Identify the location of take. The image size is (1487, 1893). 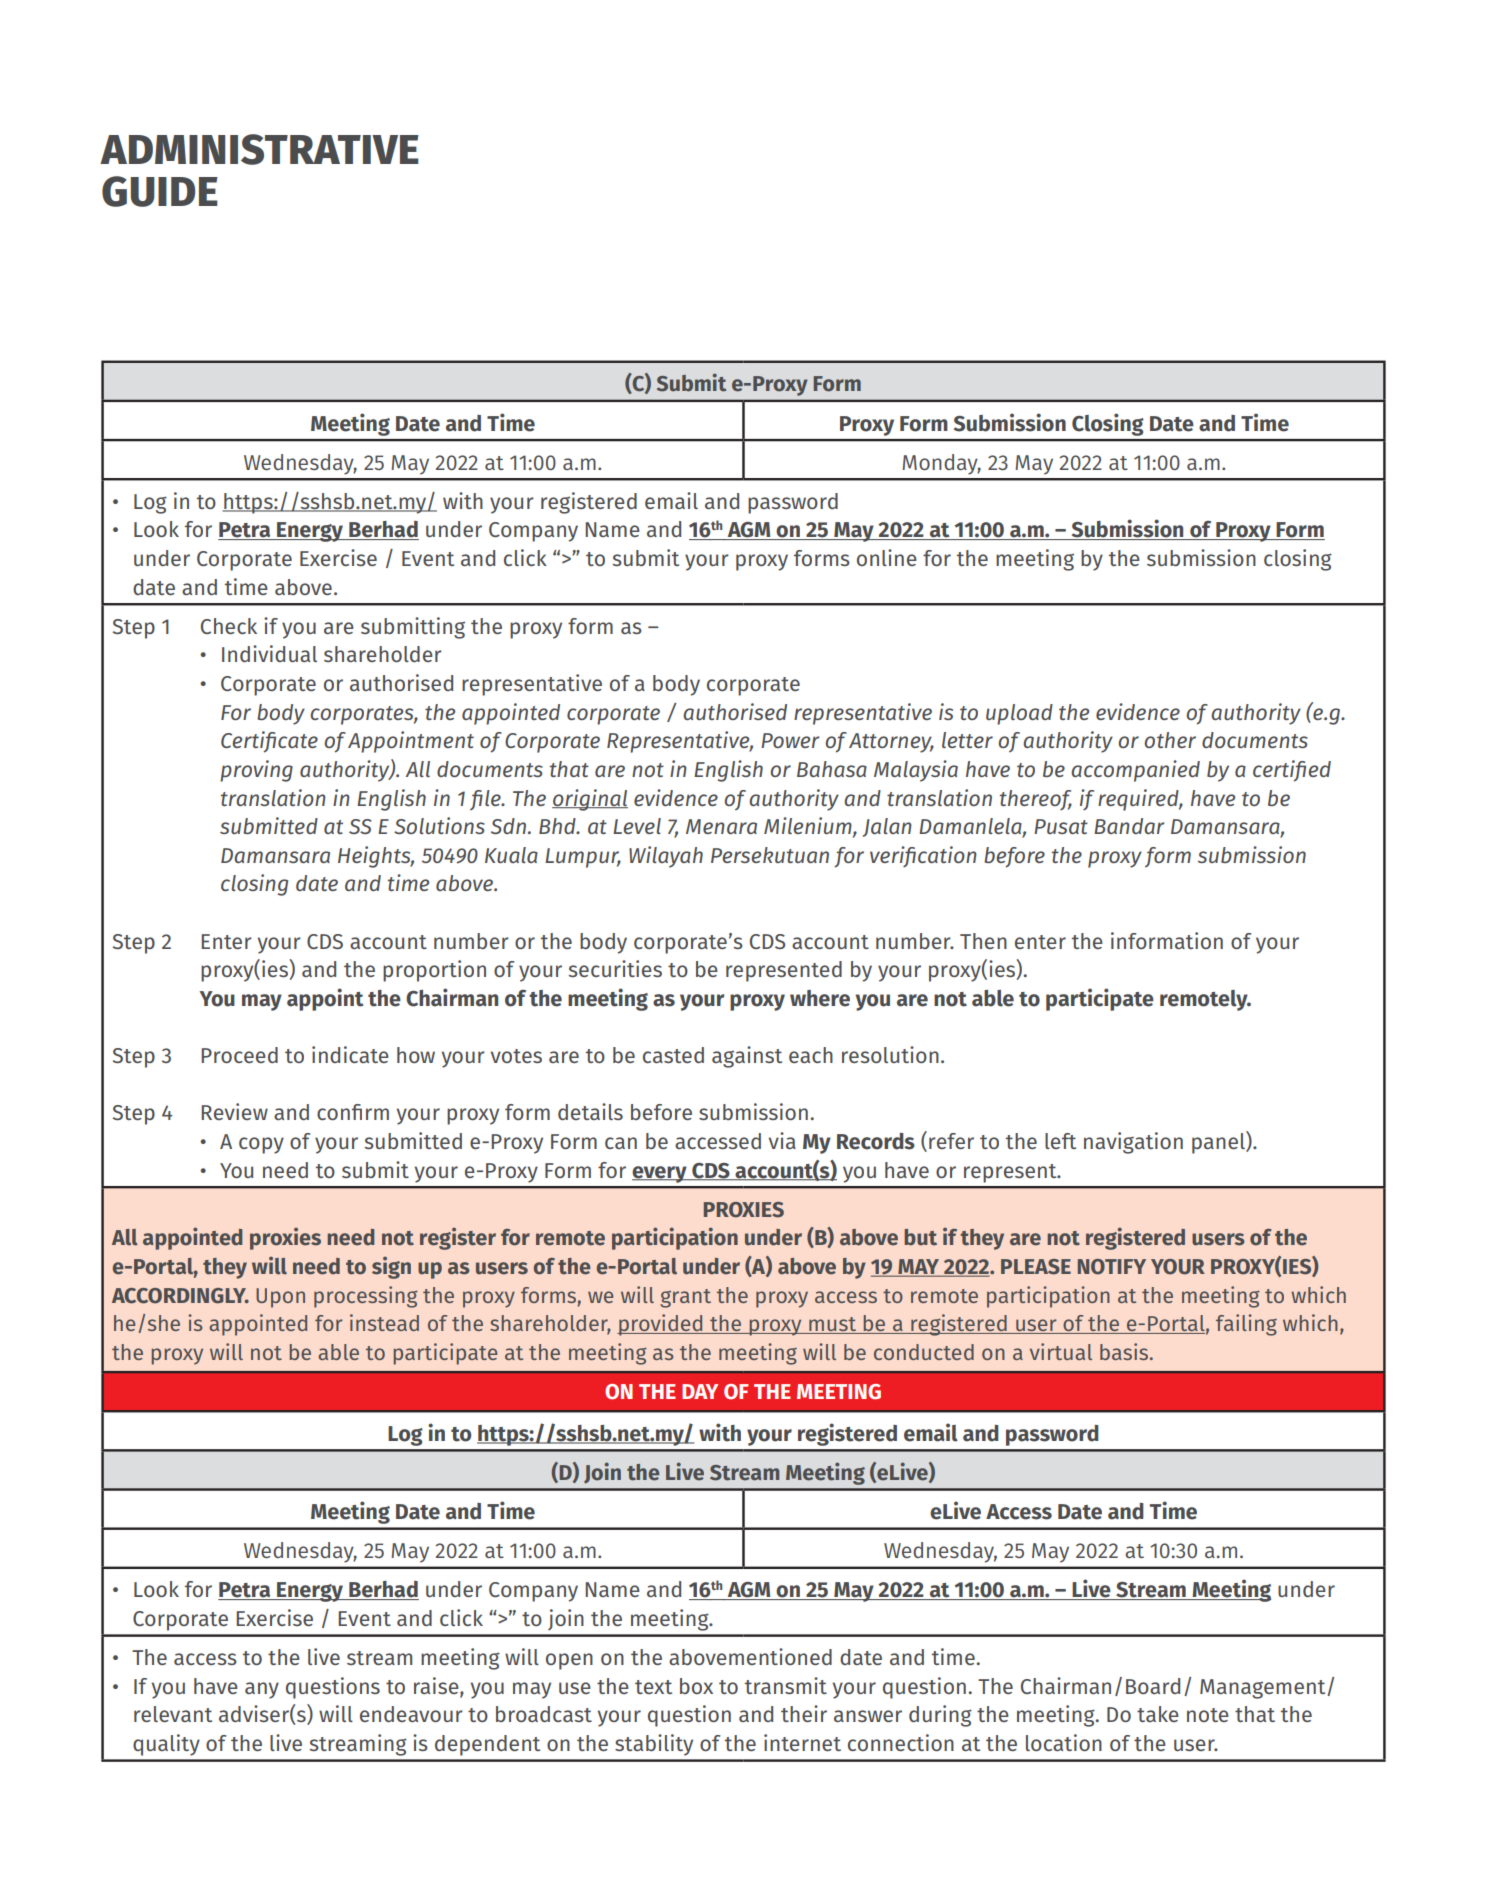
(1158, 1714).
